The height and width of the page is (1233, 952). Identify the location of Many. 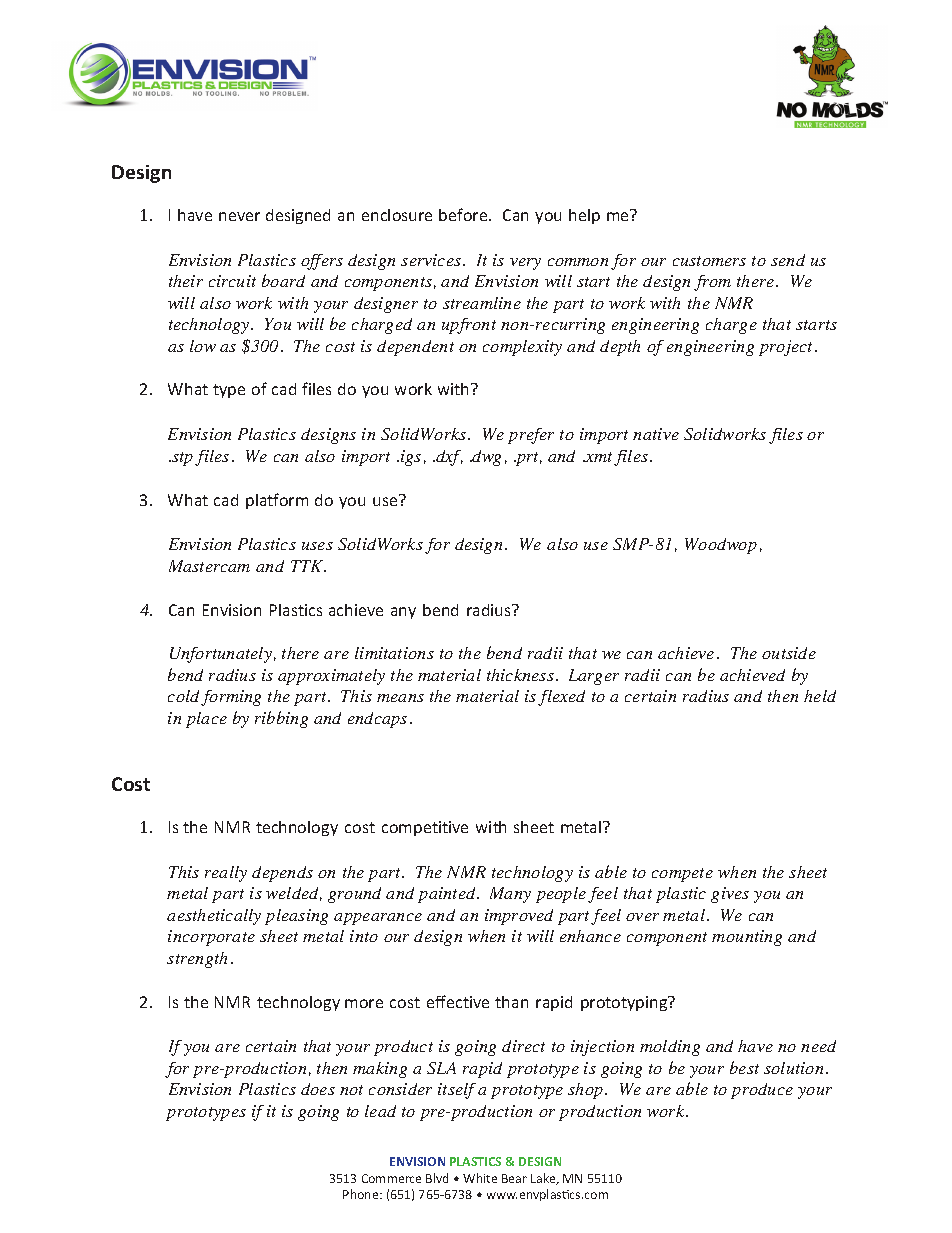
(510, 895).
